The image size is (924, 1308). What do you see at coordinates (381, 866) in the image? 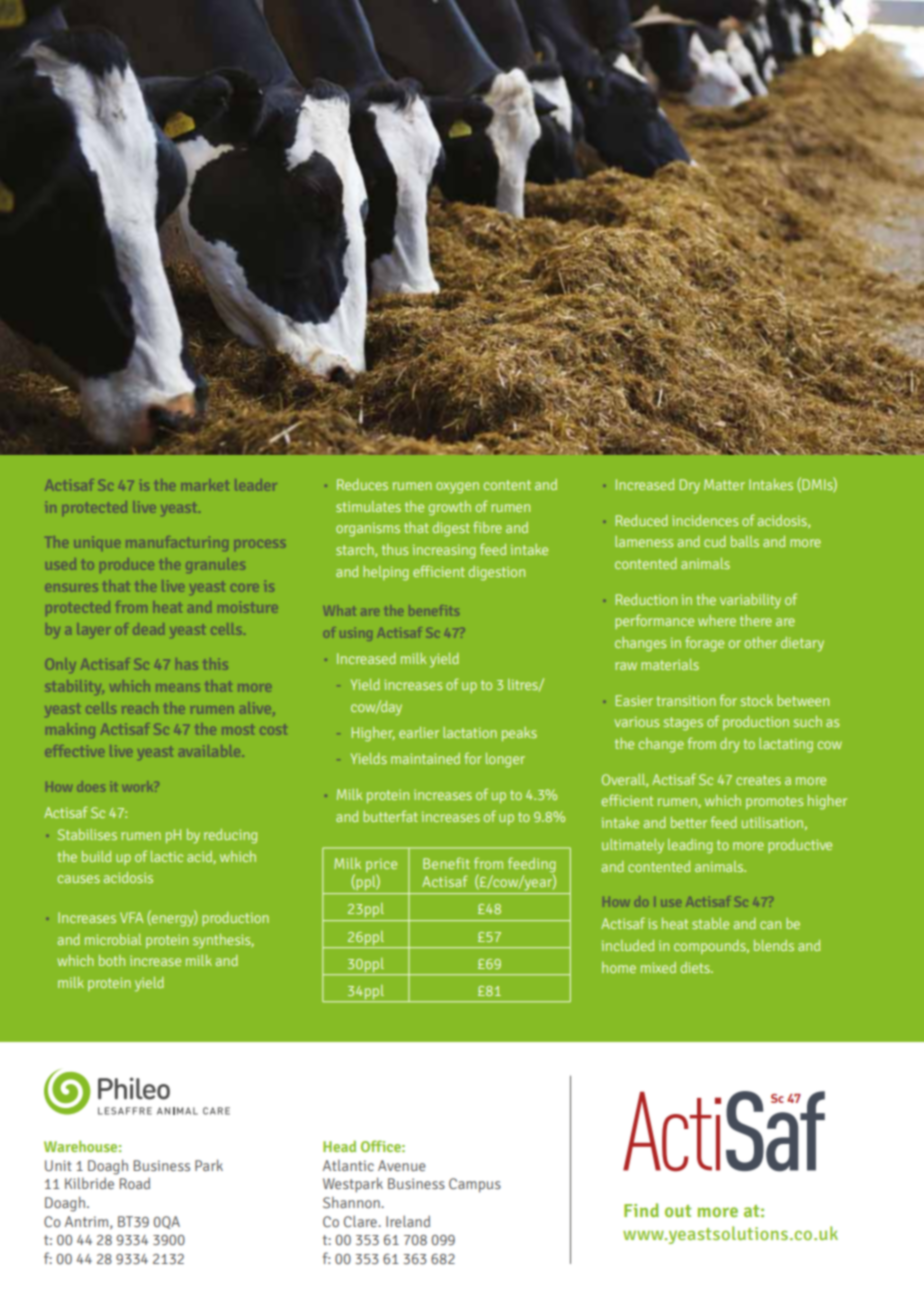
I see `price` at bounding box center [381, 866].
